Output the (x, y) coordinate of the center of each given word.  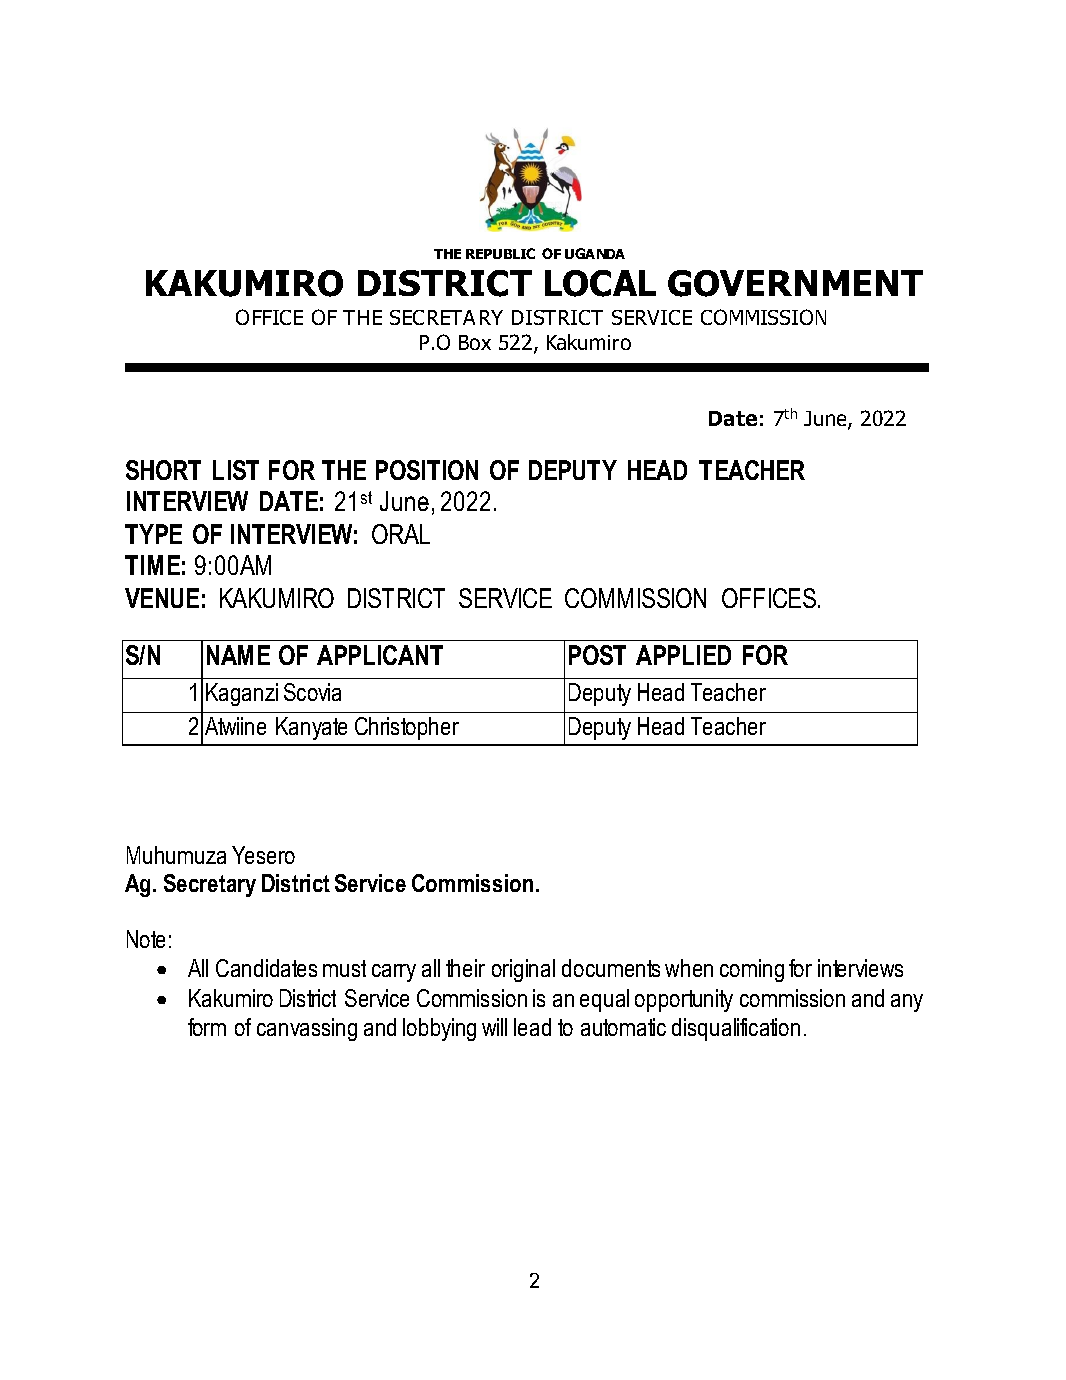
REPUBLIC (500, 253)
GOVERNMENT (795, 283)
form (207, 1027)
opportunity (684, 1000)
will (494, 1027)
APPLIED (683, 655)
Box (475, 342)
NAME (238, 655)
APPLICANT (380, 655)
